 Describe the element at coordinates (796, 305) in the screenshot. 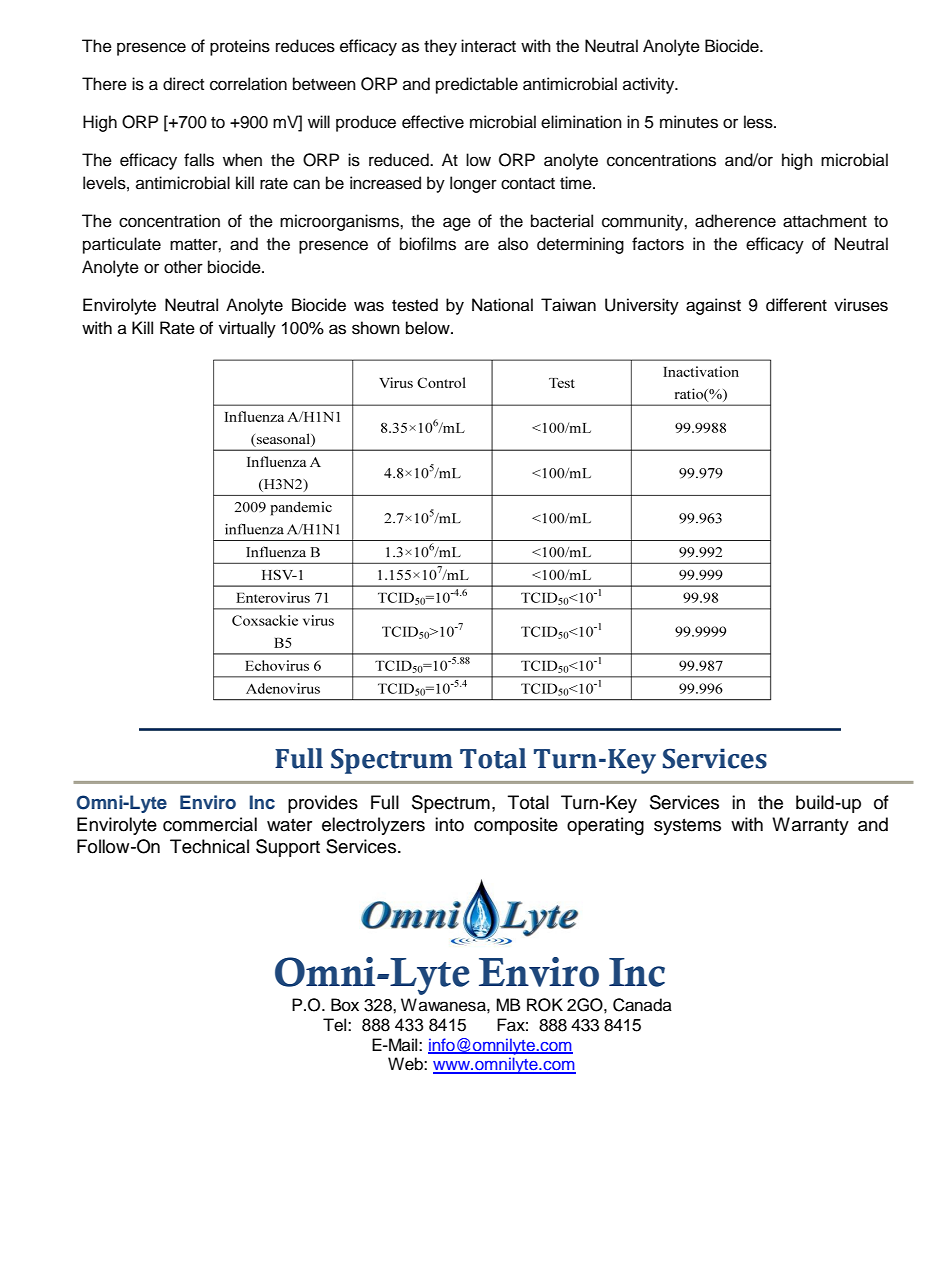

I see `different` at that location.
